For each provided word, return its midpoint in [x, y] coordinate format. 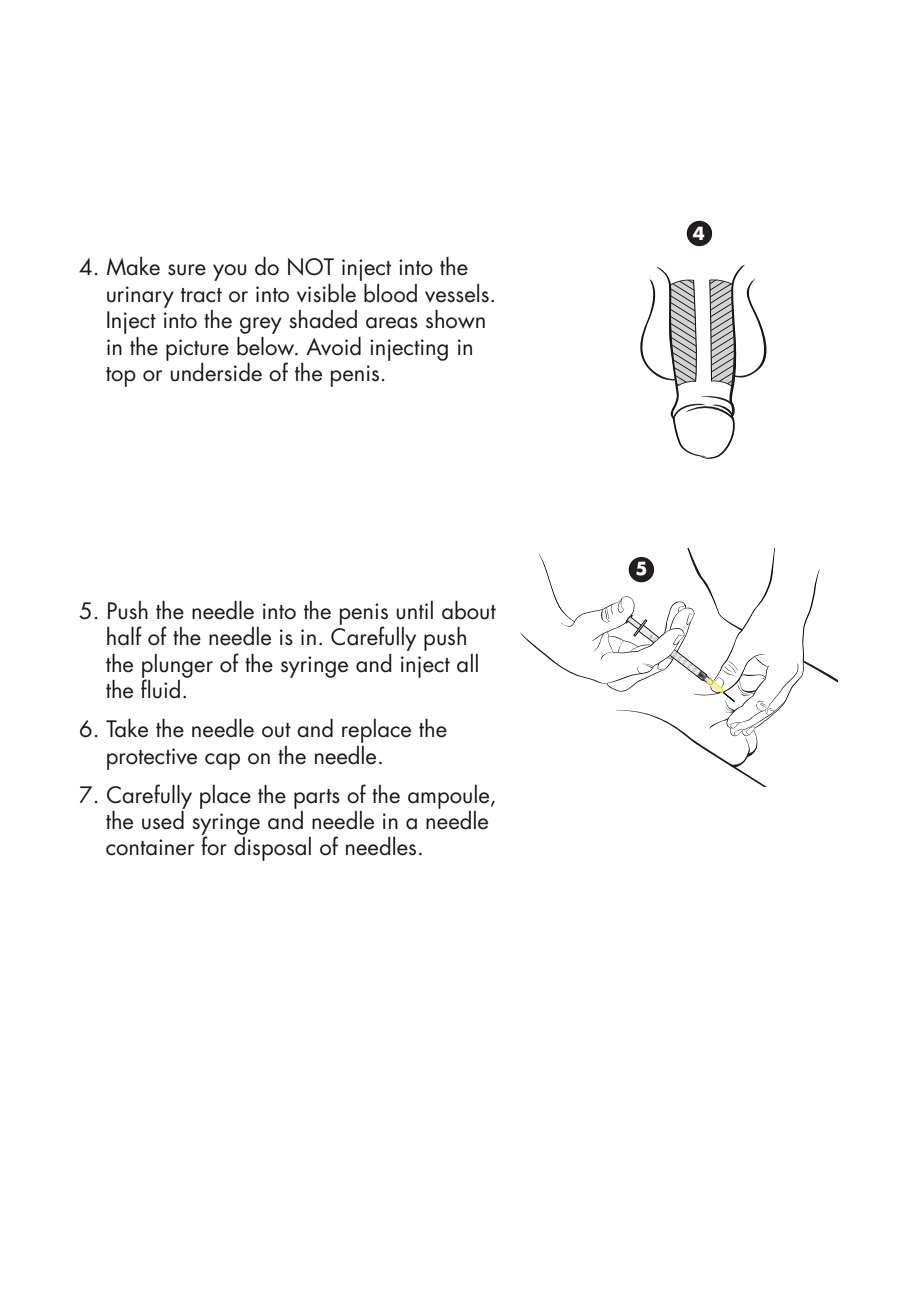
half [124, 636]
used [163, 819]
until [414, 610]
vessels [457, 293]
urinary [140, 297]
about [469, 610]
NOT [311, 267]
